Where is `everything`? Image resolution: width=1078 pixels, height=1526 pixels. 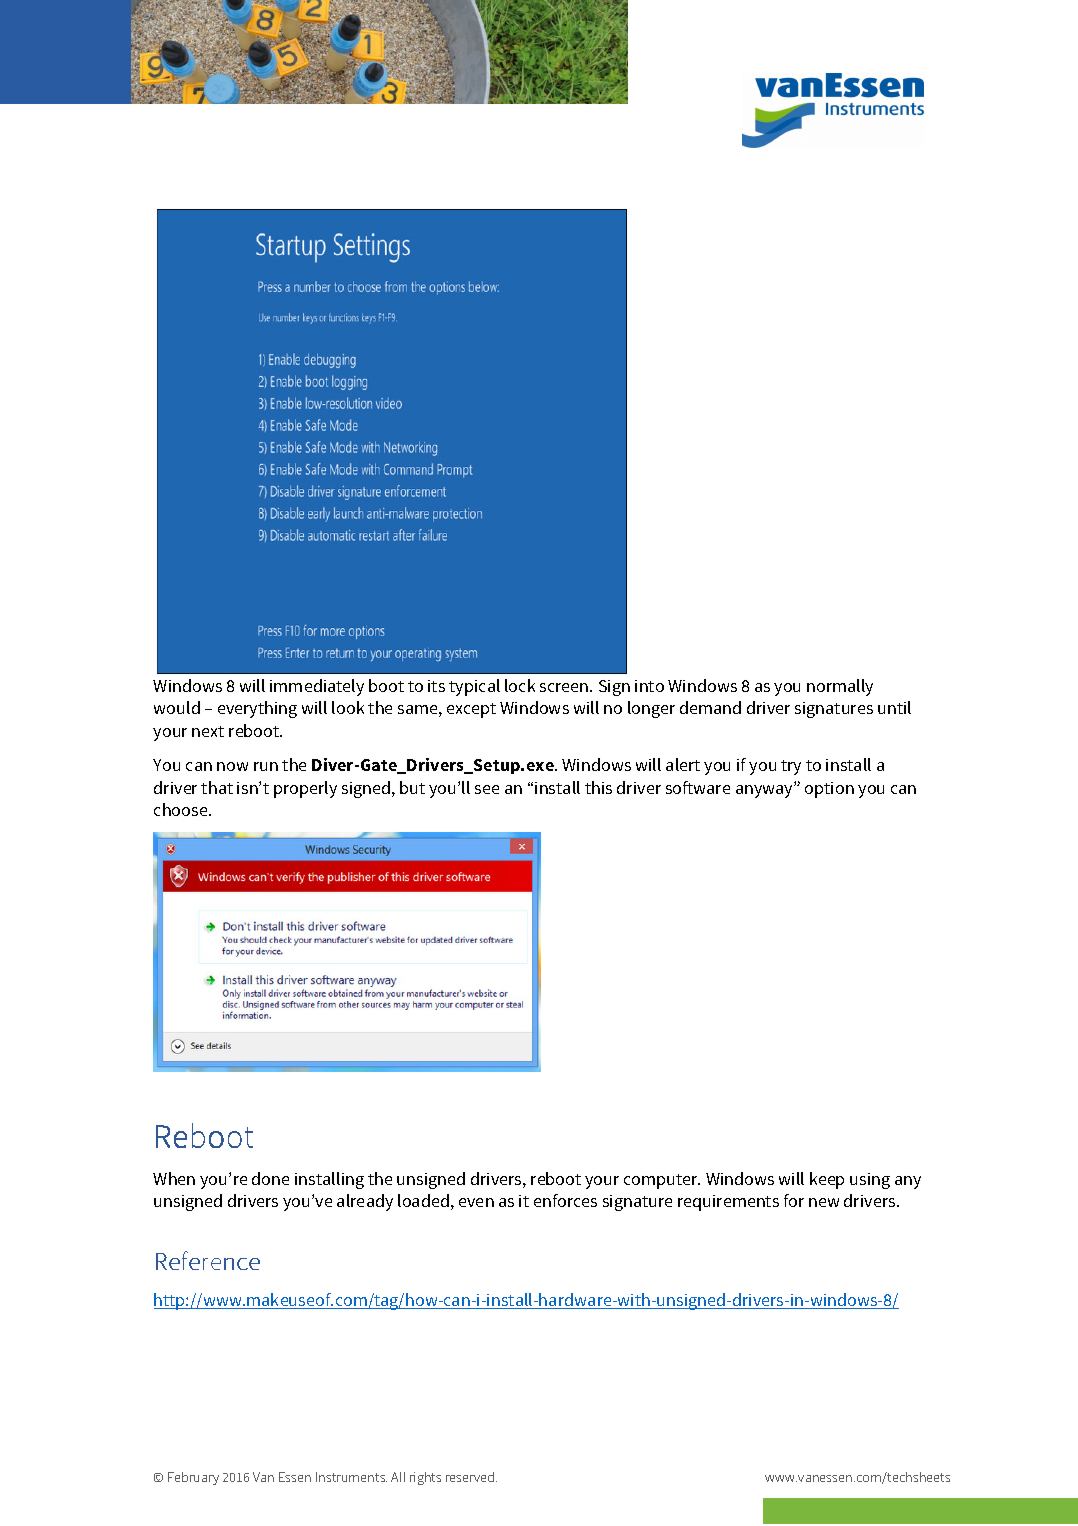
everything is located at coordinates (257, 709).
